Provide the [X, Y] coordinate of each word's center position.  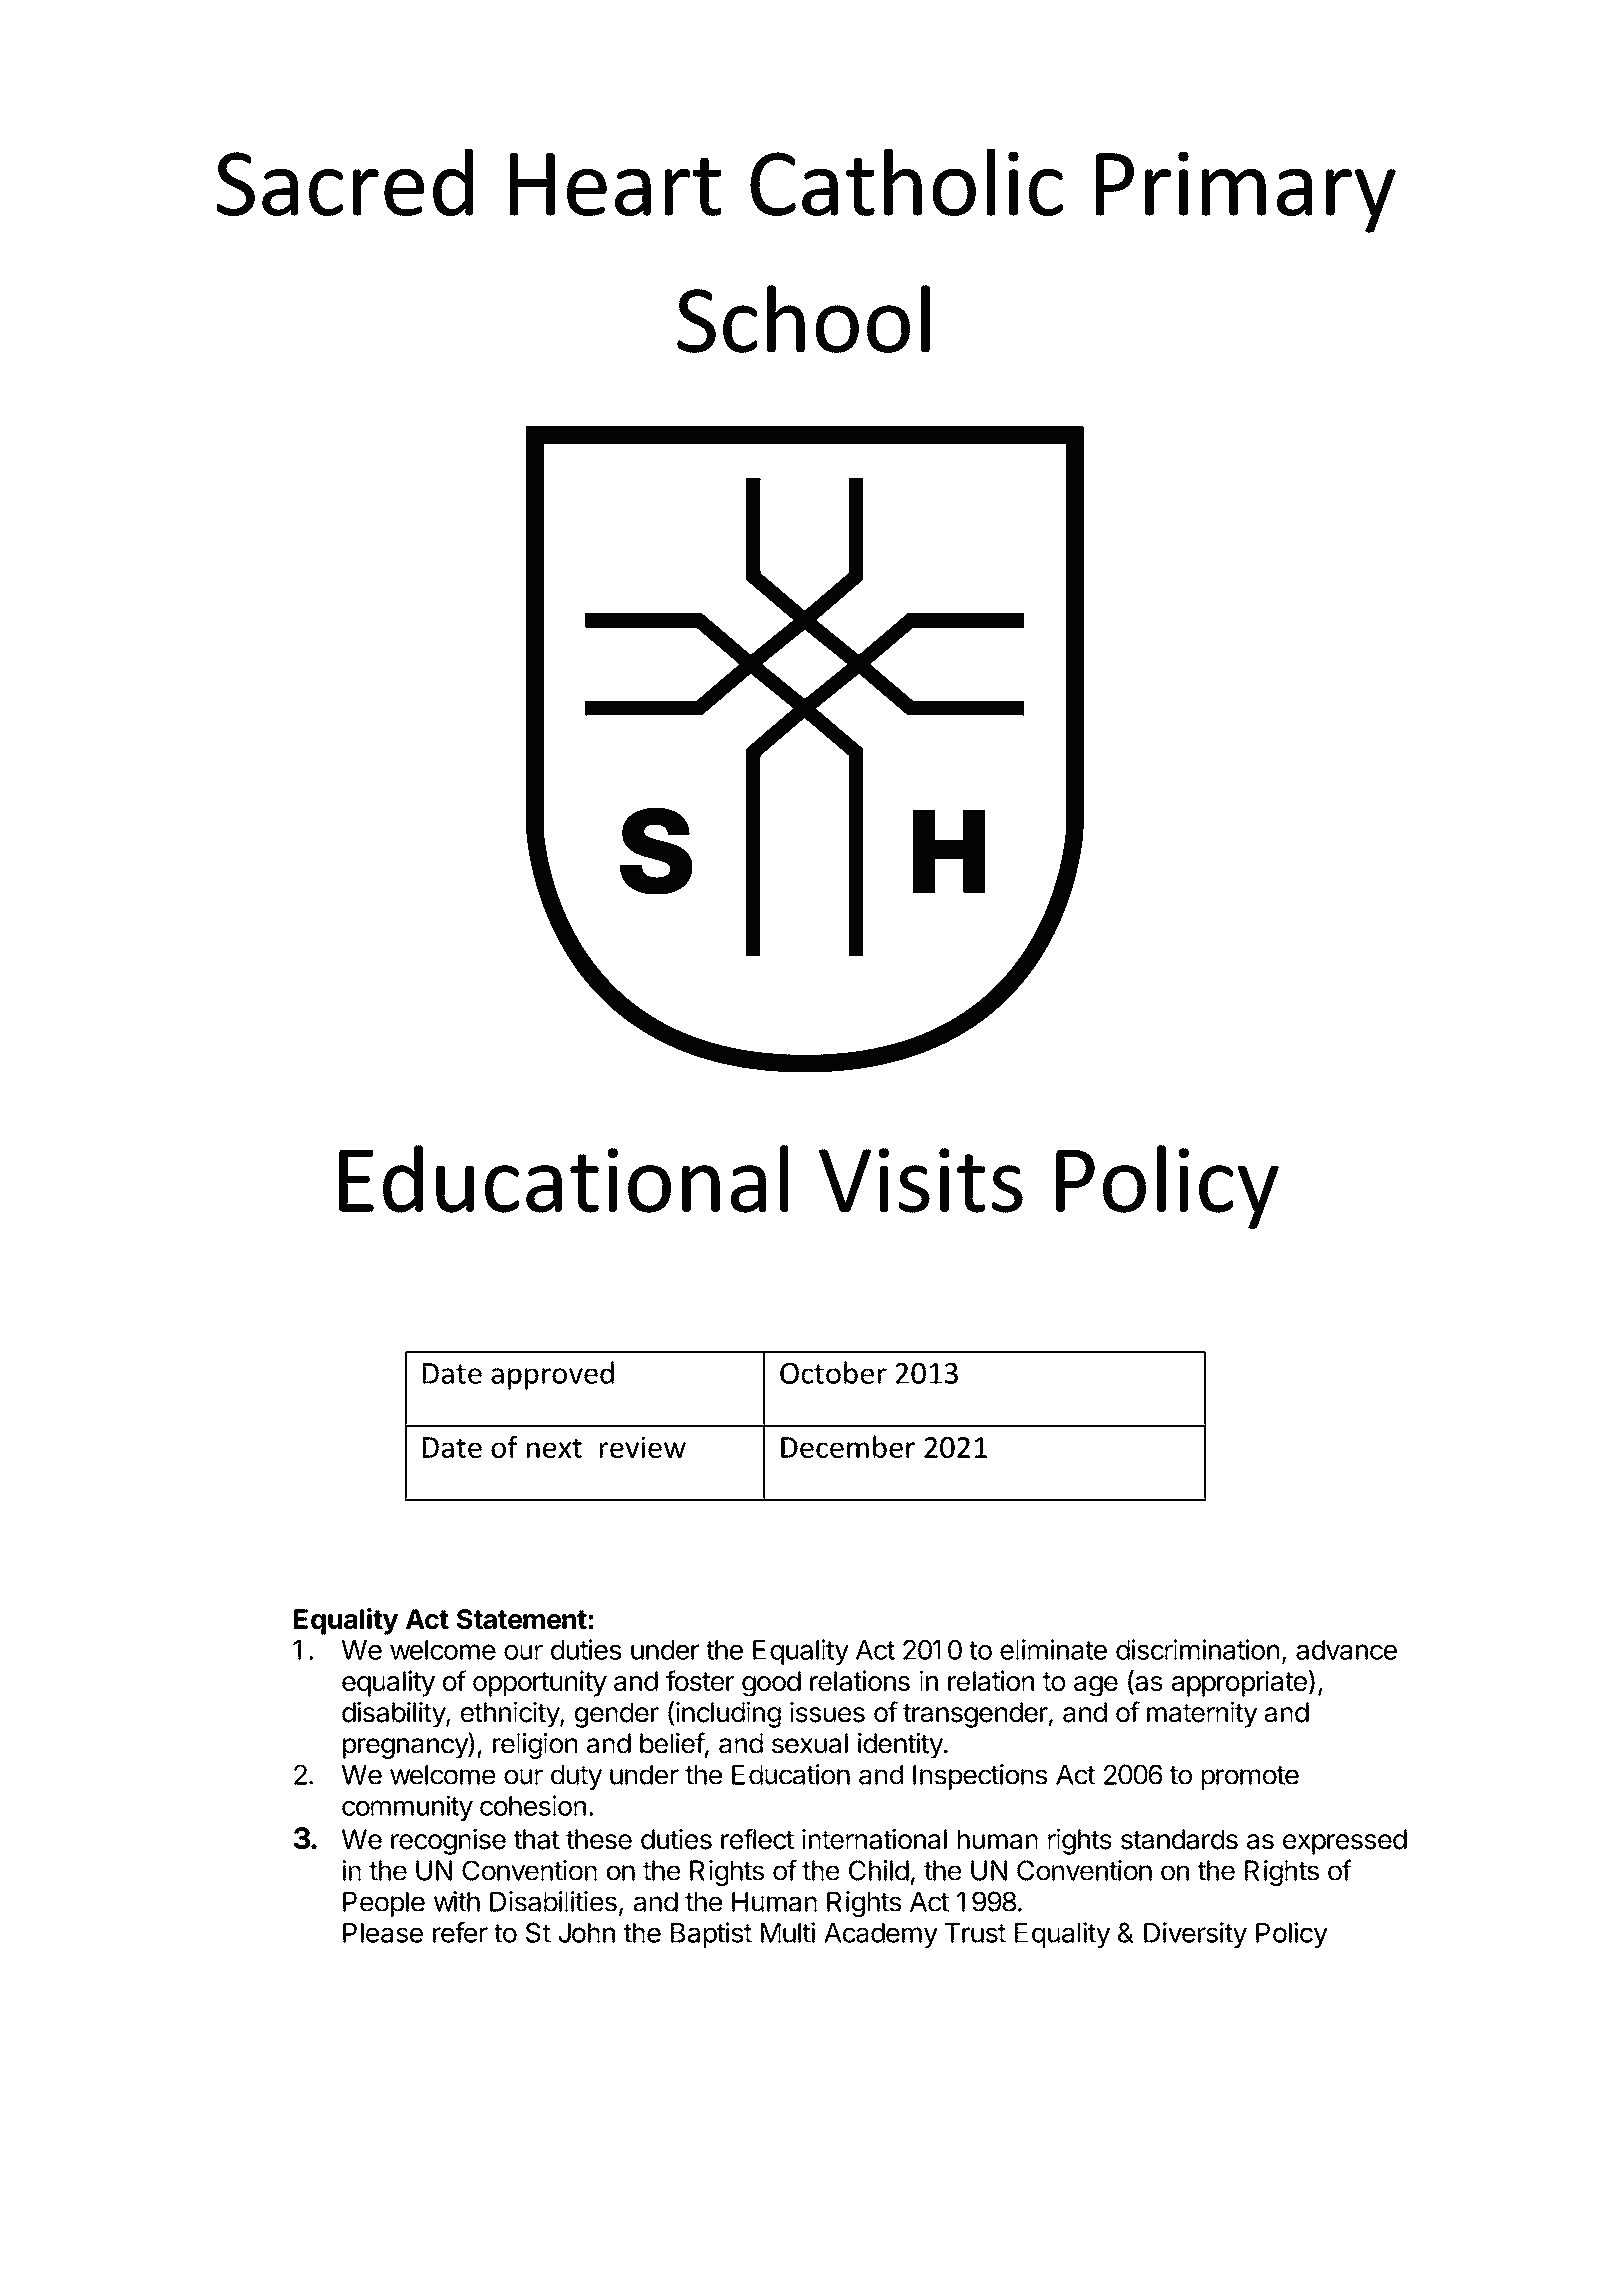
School [803, 319]
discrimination [1197, 1649]
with [457, 1901]
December [848, 1446]
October [833, 1372]
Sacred [344, 182]
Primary [1246, 192]
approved [552, 1375]
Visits [921, 1180]
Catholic [906, 182]
